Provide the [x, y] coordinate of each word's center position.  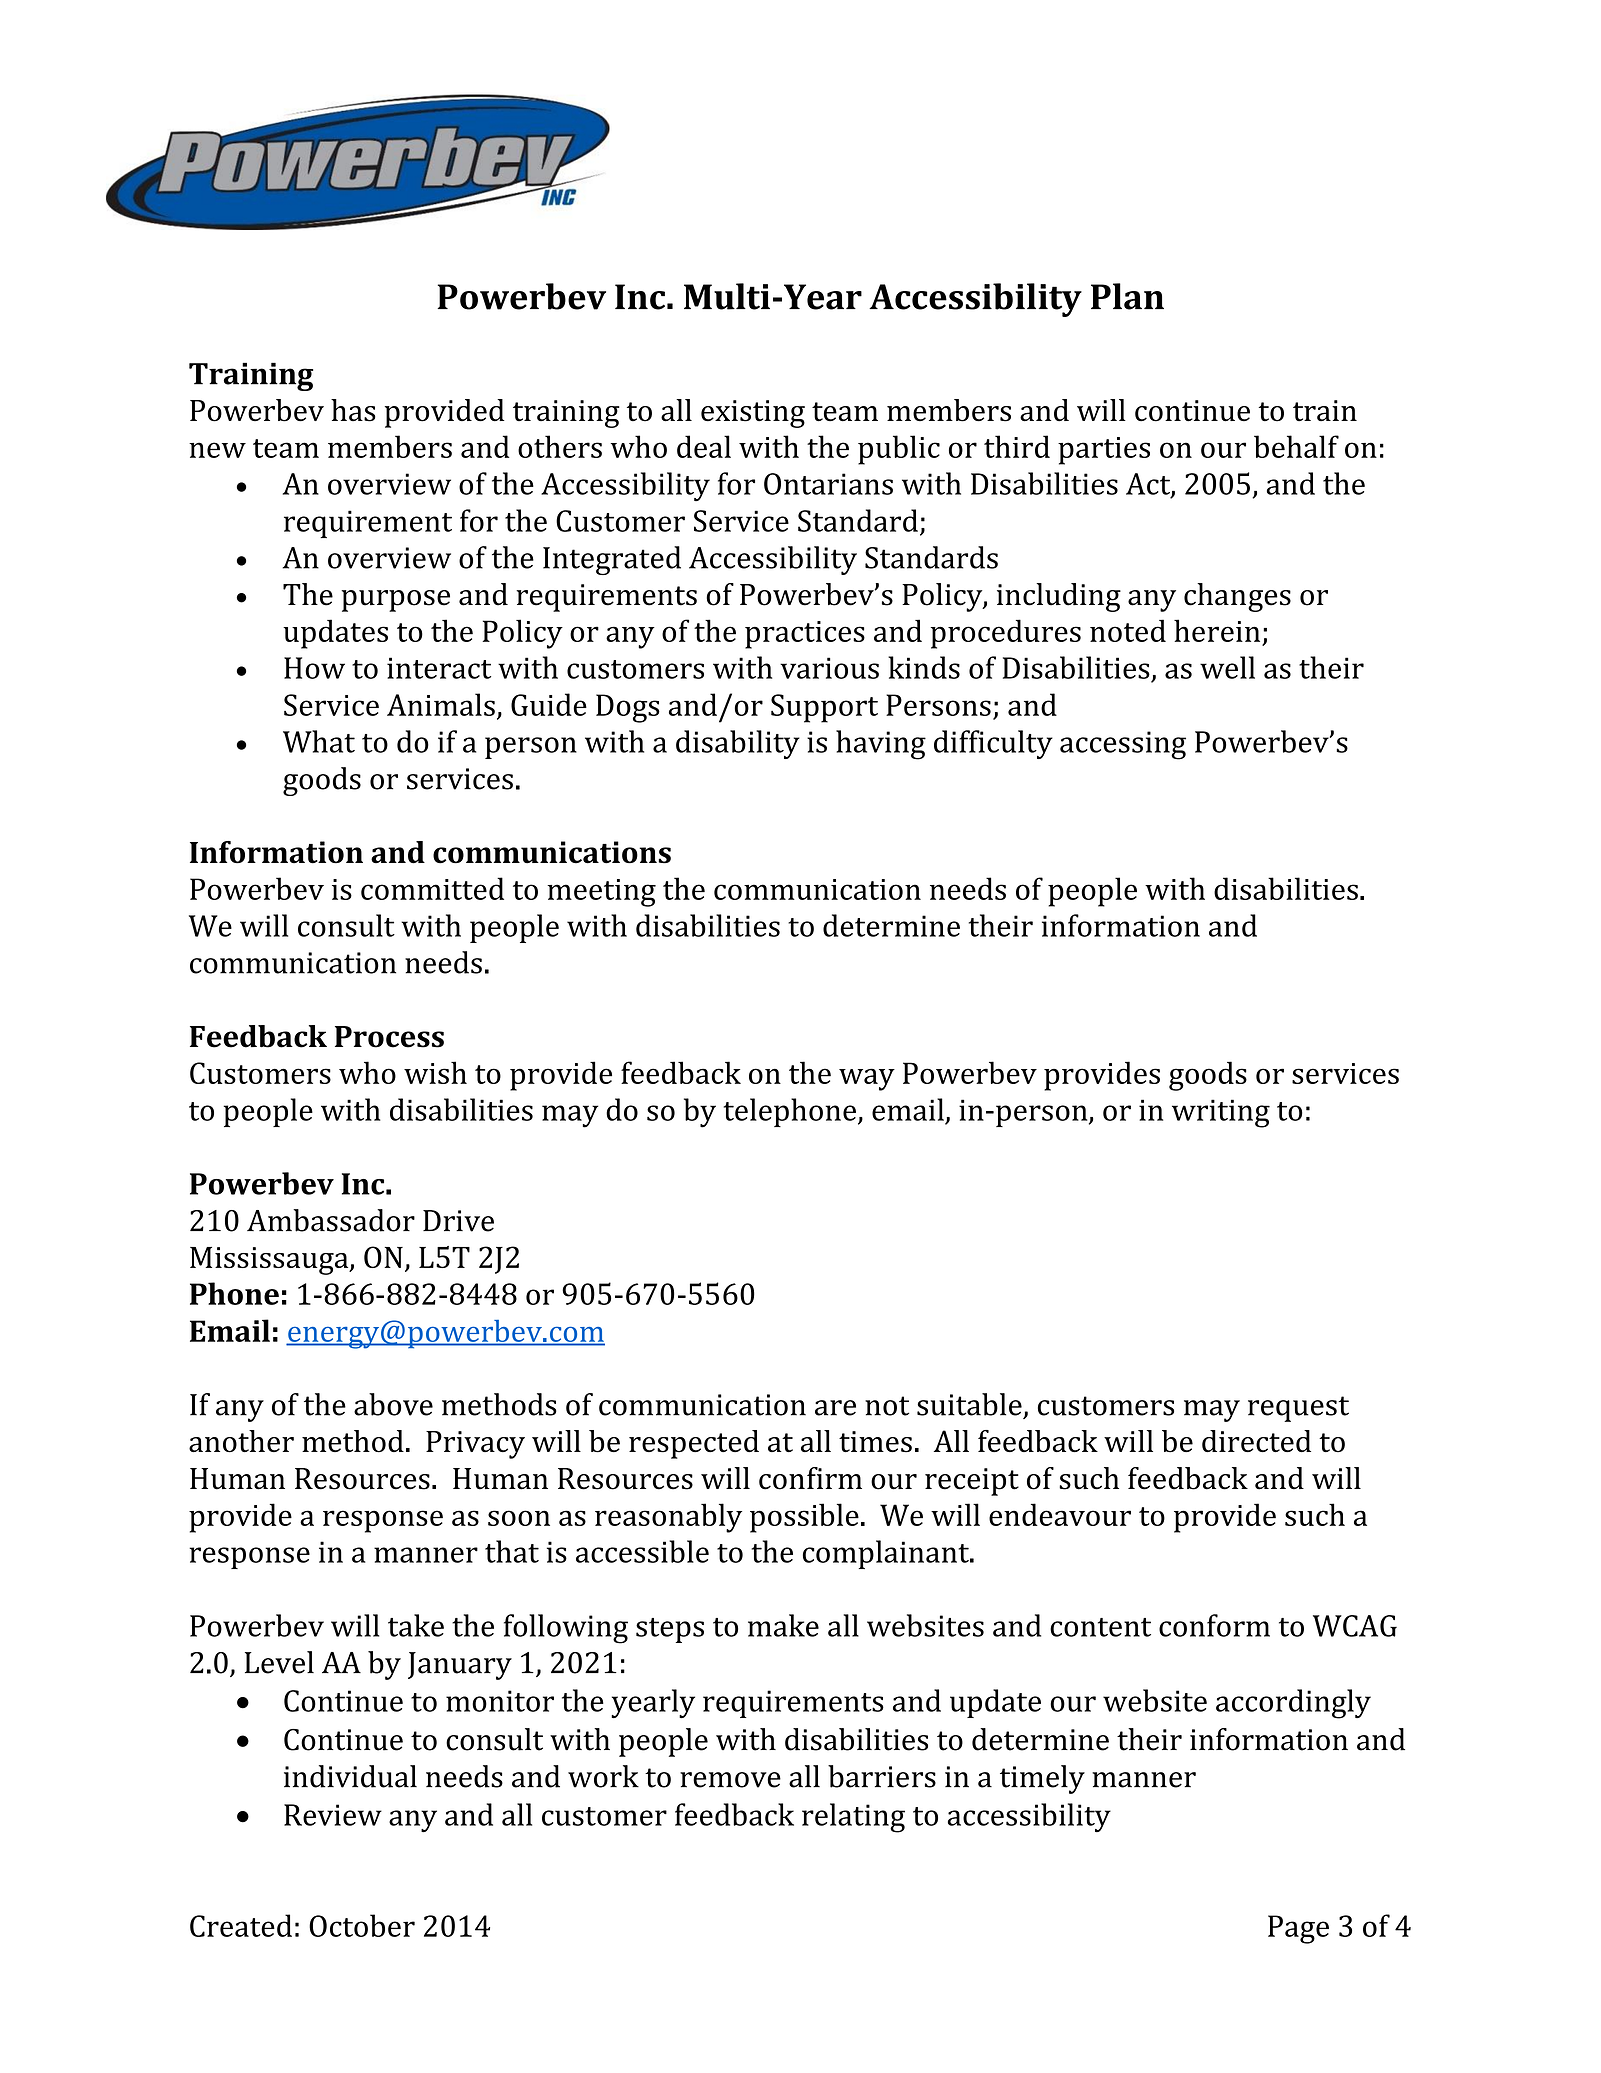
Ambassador [331, 1220]
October [362, 1925]
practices [805, 635]
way [867, 1079]
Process [389, 1037]
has [353, 410]
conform [1214, 1625]
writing [1221, 1113]
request [1298, 1409]
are [835, 1408]
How [314, 668]
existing [753, 414]
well [1227, 667]
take [416, 1625]
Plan [1127, 296]
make [783, 1625]
